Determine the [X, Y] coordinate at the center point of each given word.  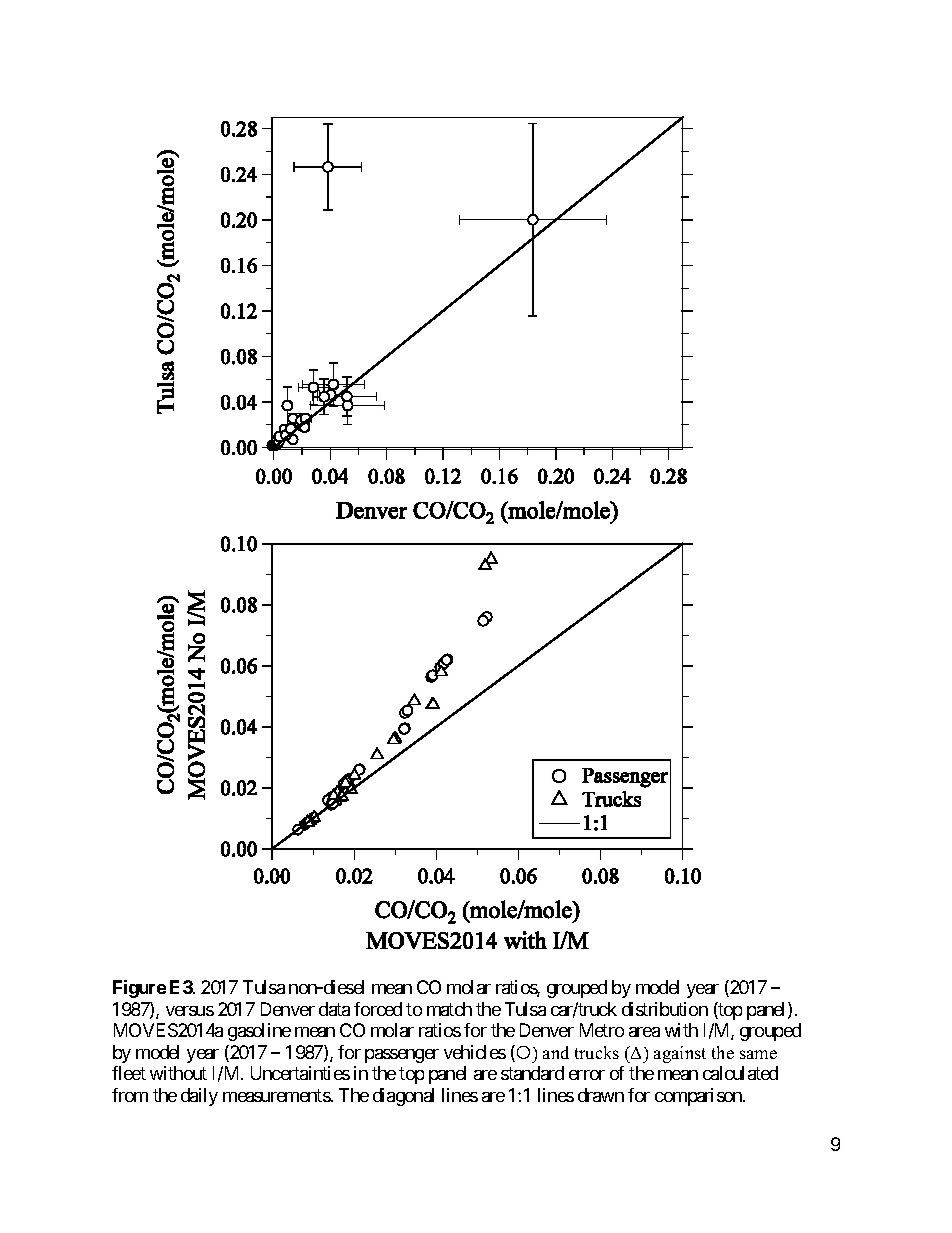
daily [199, 1097]
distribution [665, 1009]
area [644, 1032]
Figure [139, 989]
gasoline [259, 1032]
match [449, 1009]
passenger [402, 1056]
